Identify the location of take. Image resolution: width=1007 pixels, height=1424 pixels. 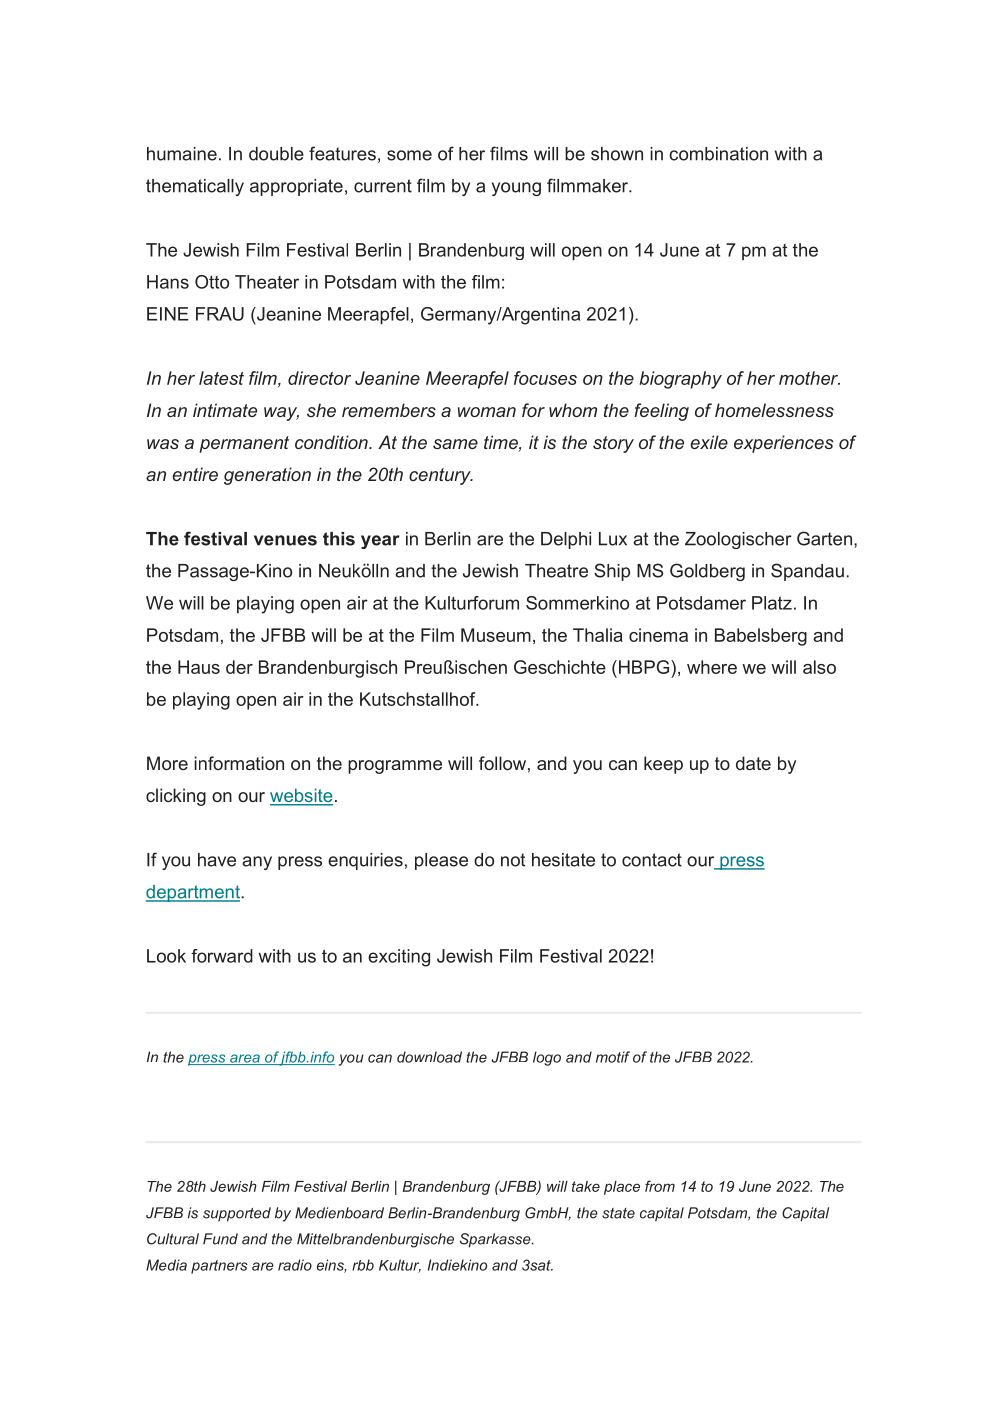
(586, 1186).
